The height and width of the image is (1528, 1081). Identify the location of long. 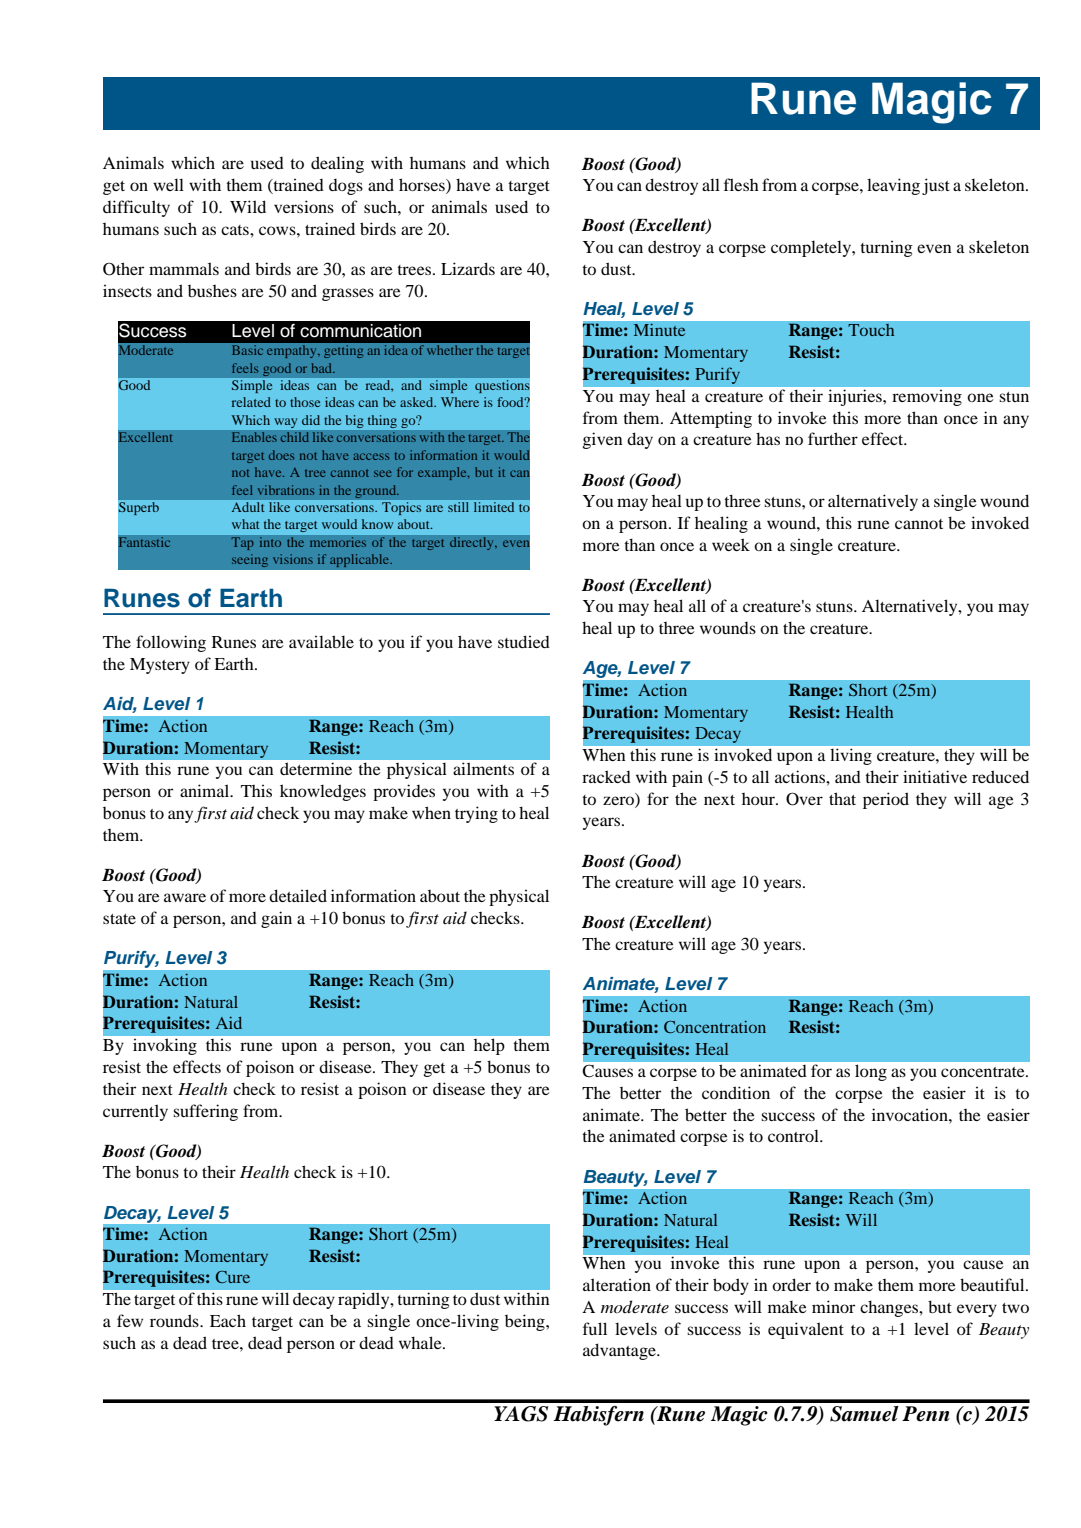
(871, 1073).
